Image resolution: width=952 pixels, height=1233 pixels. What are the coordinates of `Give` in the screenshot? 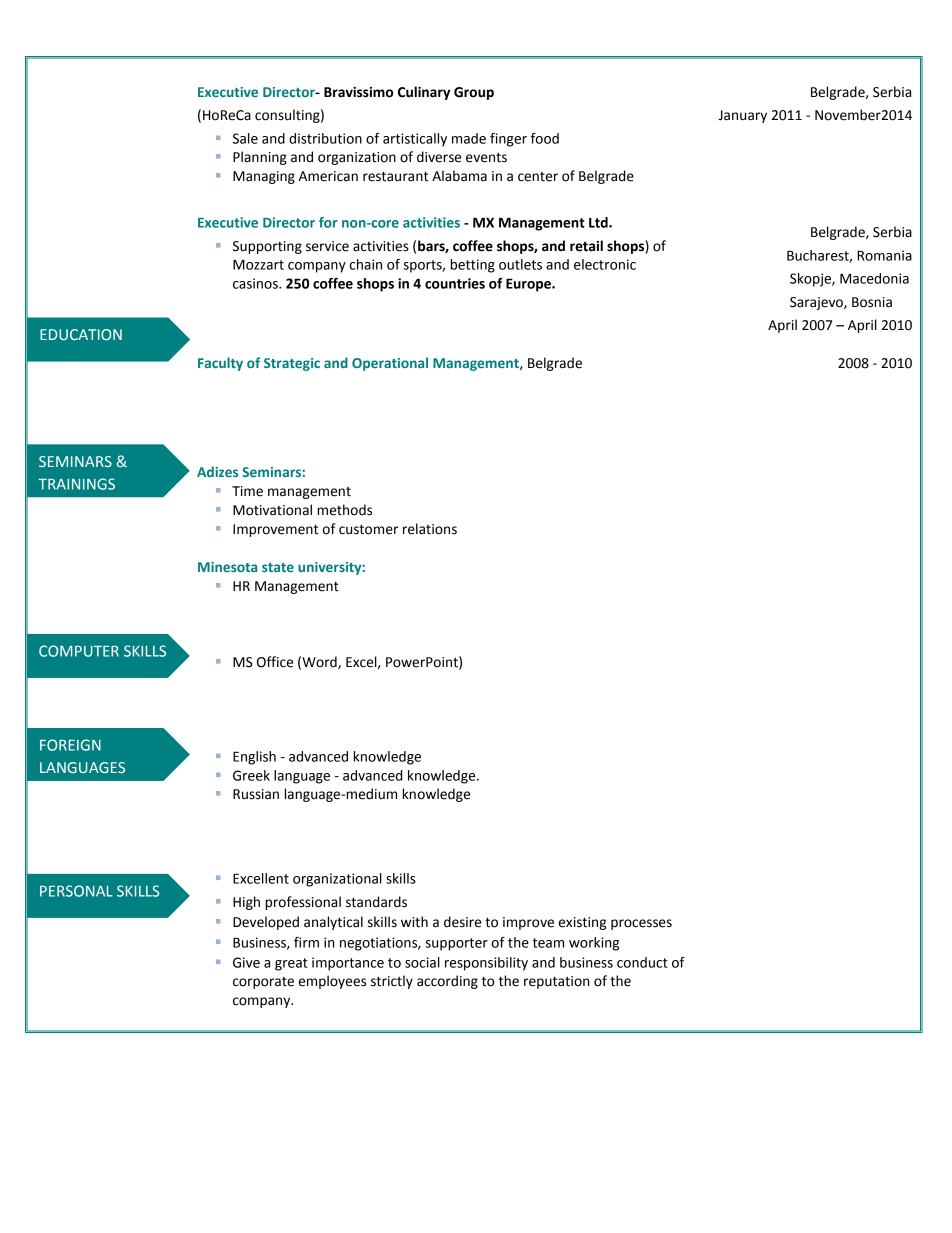 It's located at (246, 962).
